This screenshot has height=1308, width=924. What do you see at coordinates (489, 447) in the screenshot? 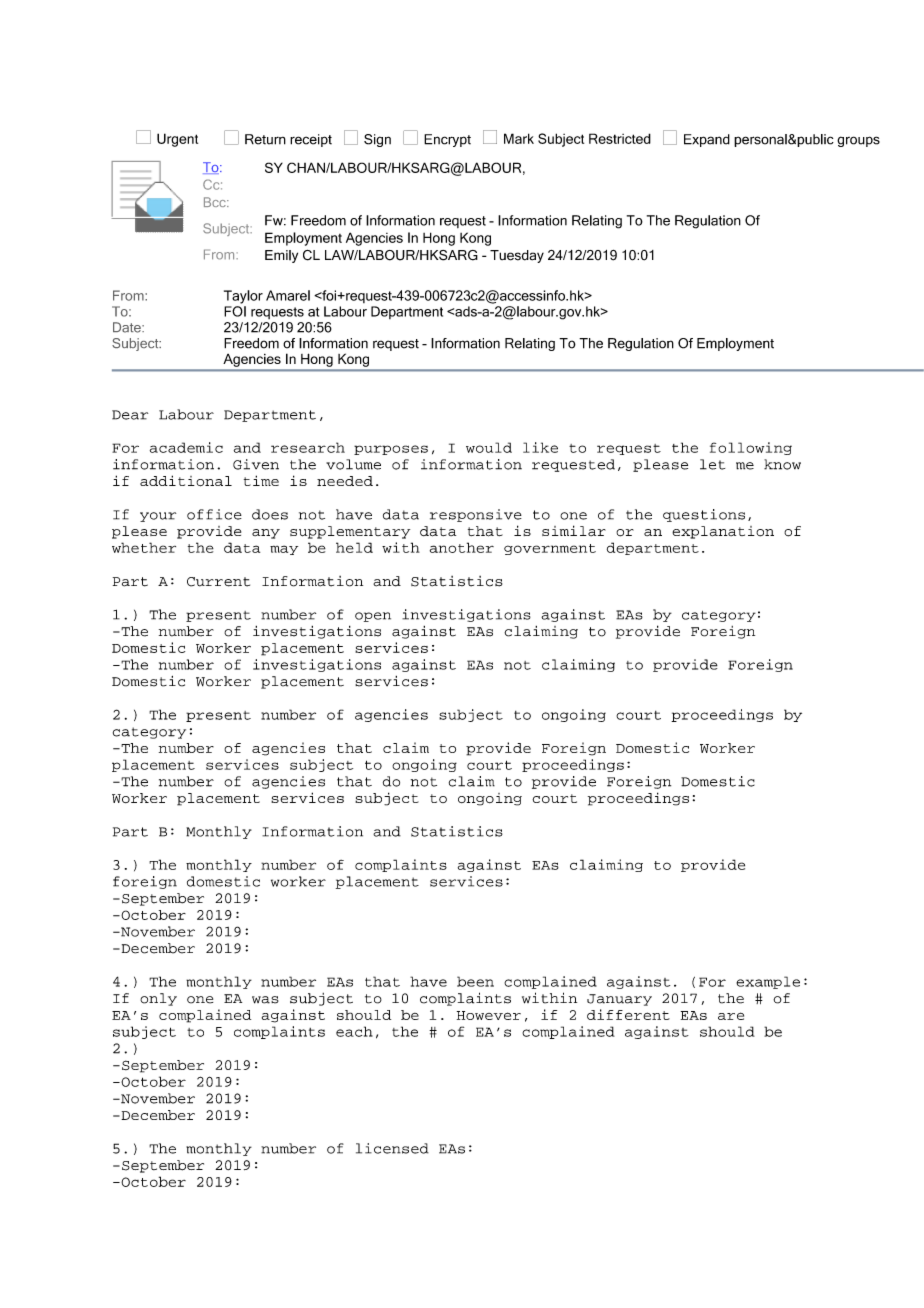
I see `would` at bounding box center [489, 447].
